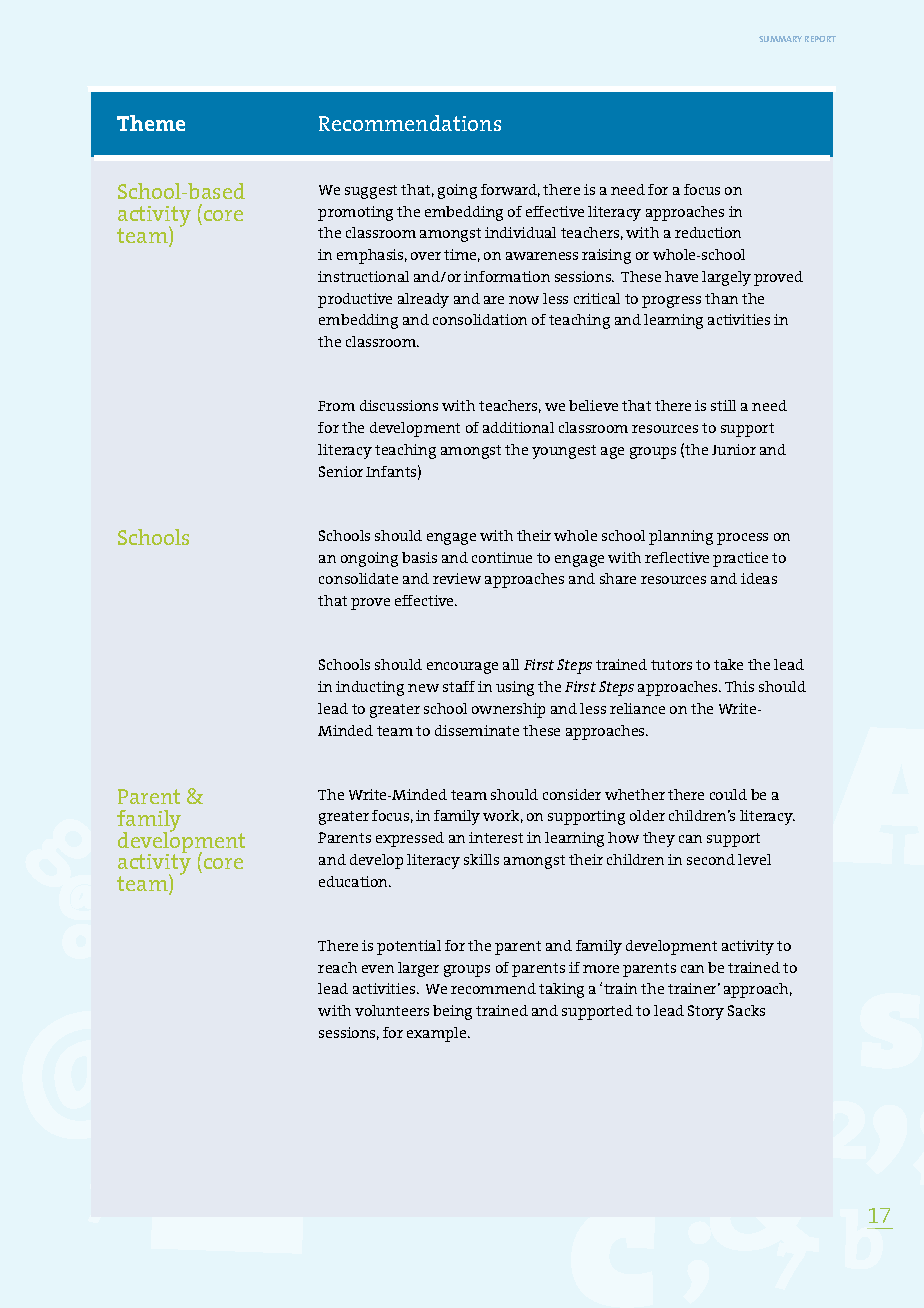 The height and width of the screenshot is (1308, 924). I want to click on SUMMARY, so click(780, 39).
